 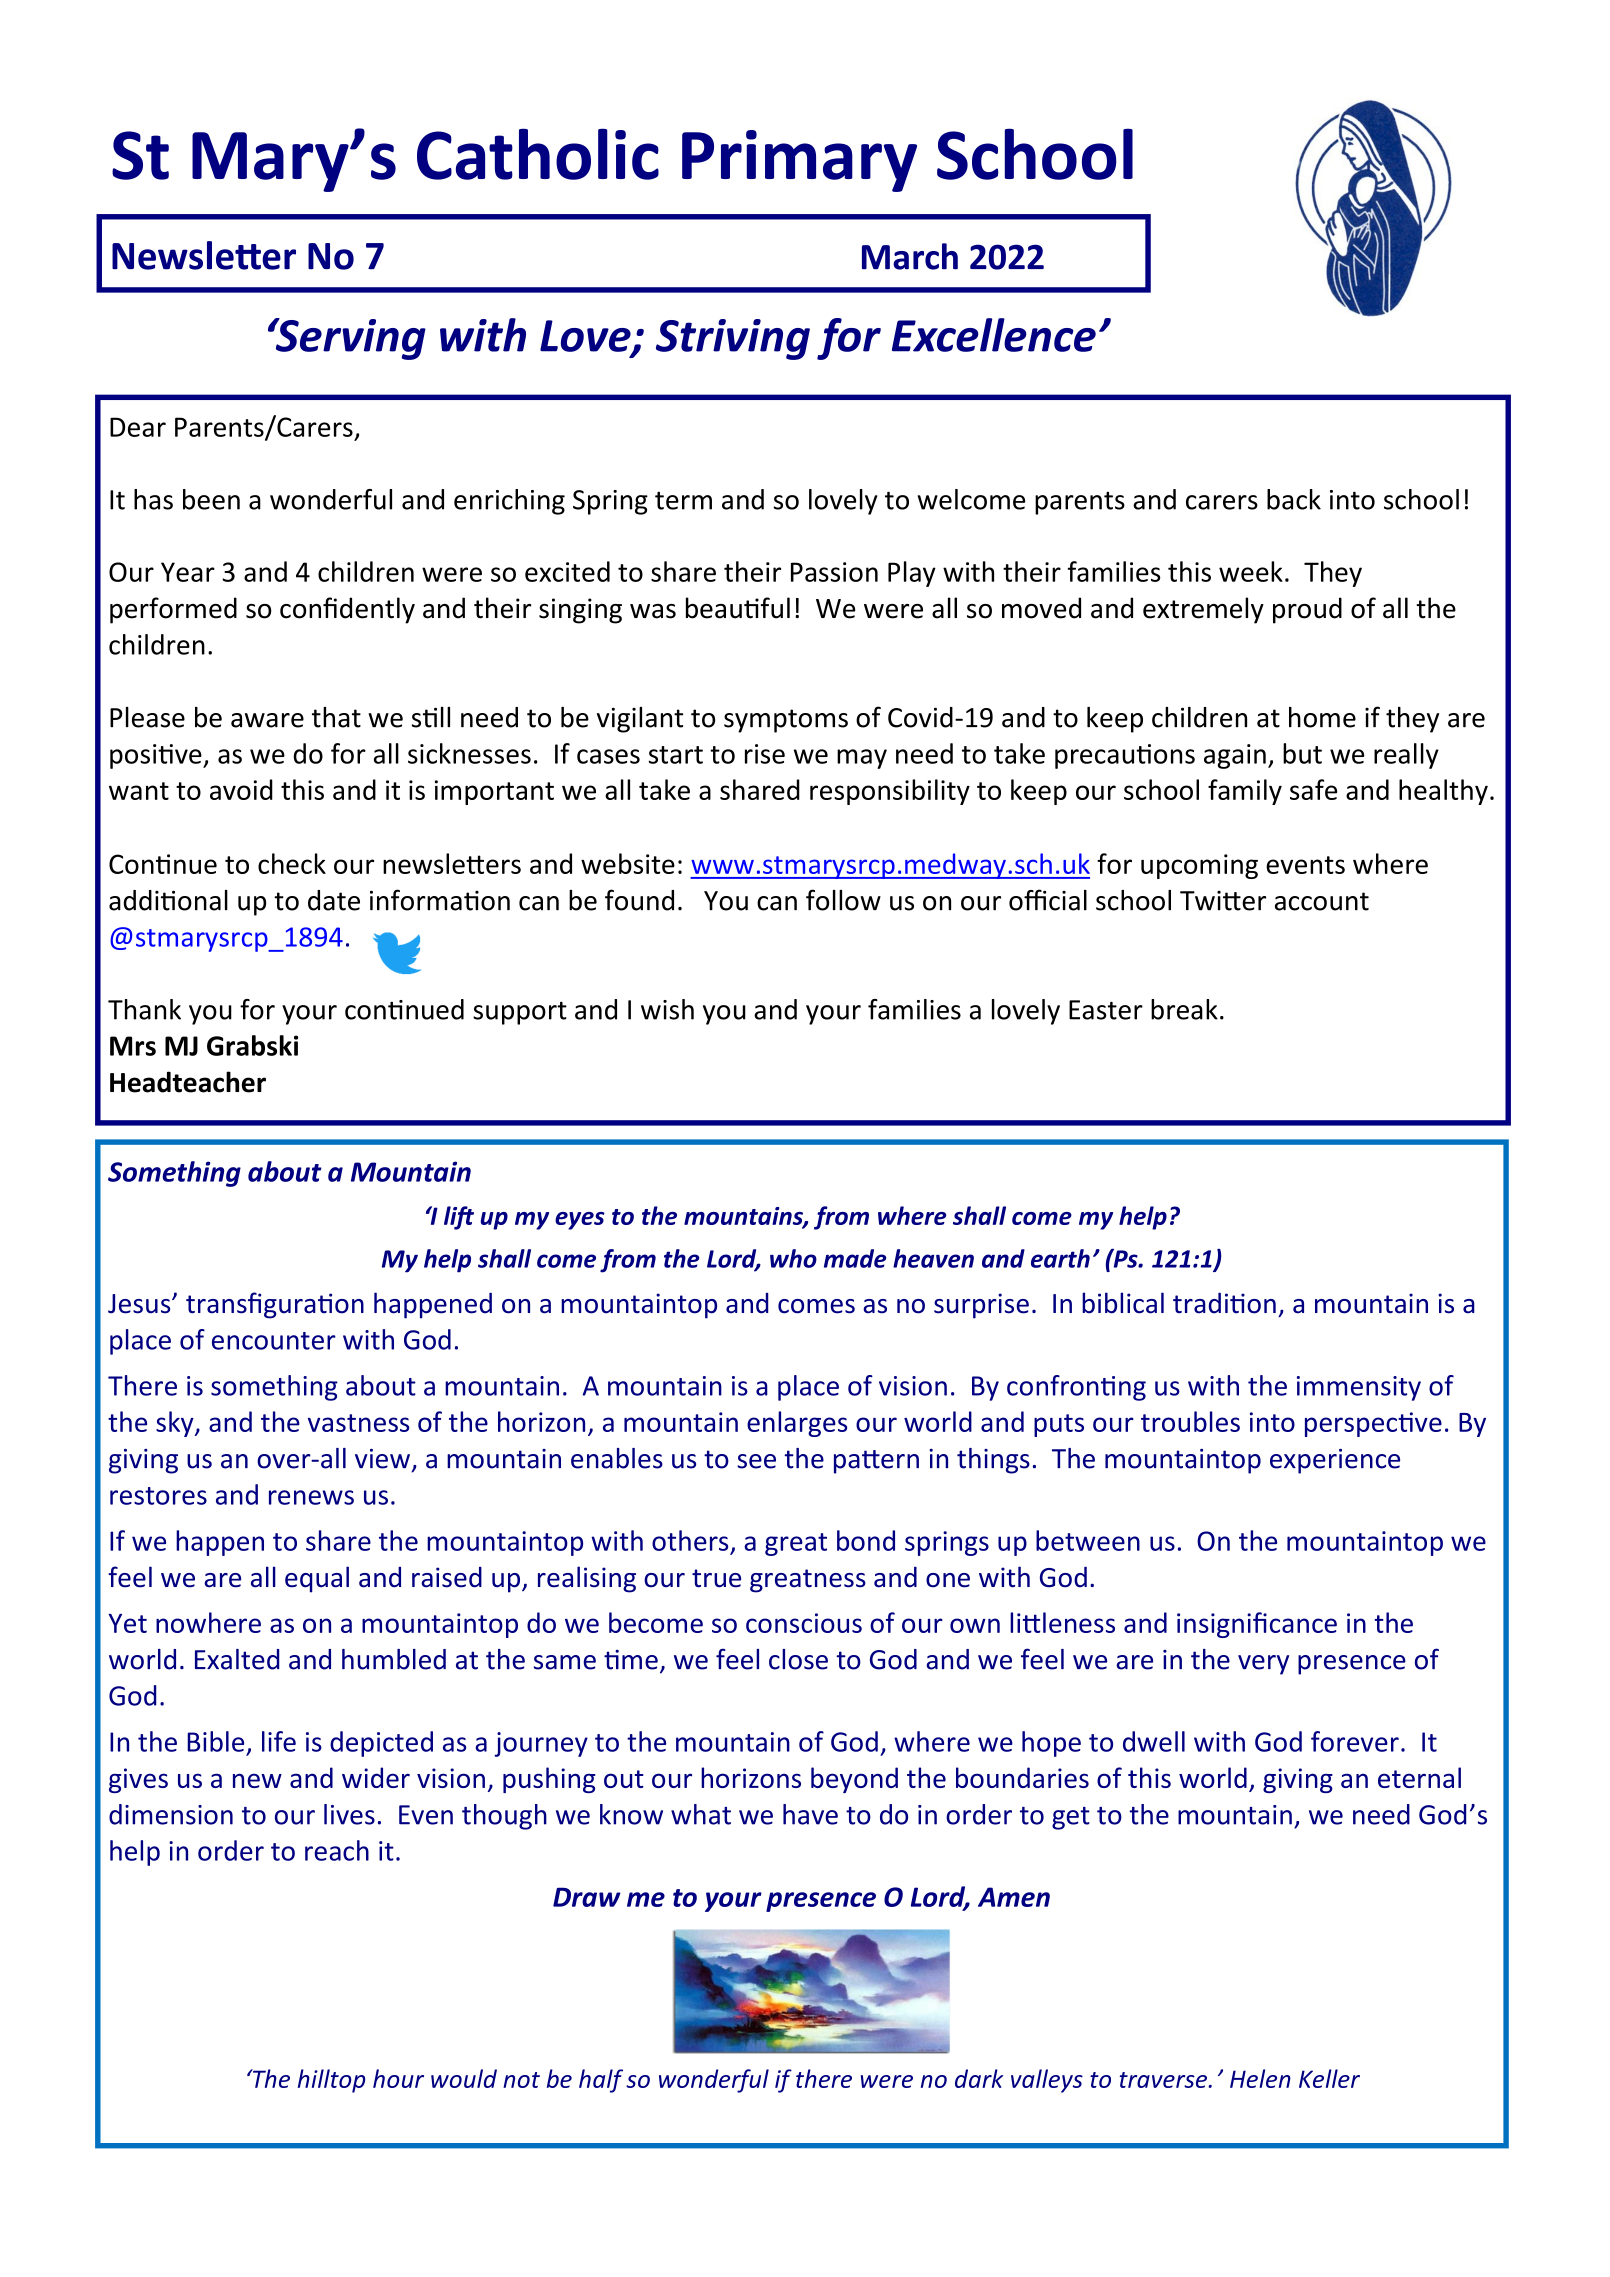 What do you see at coordinates (910, 256) in the screenshot?
I see `March` at bounding box center [910, 256].
